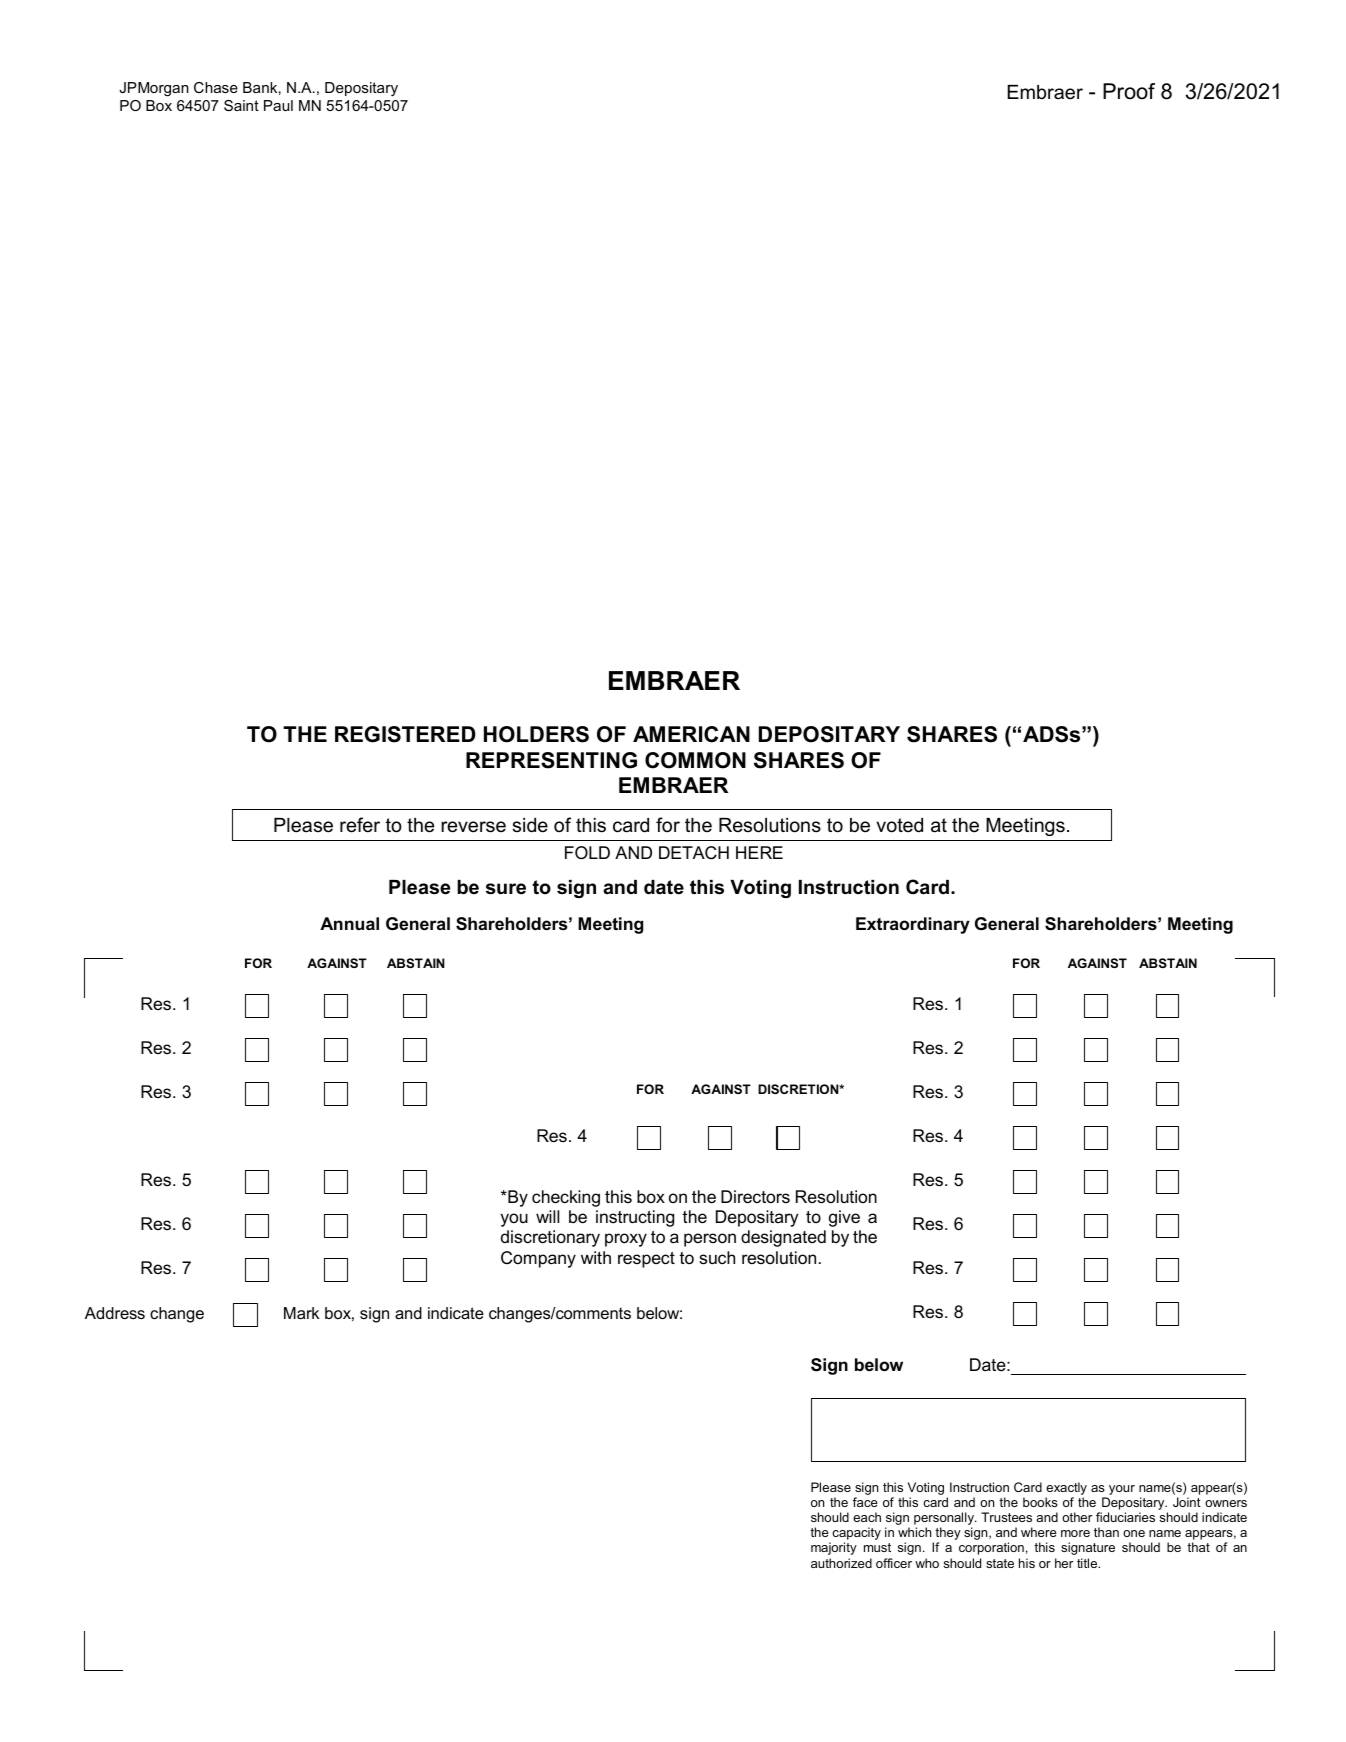 The width and height of the page is (1346, 1742). I want to click on Chase, so click(216, 87).
